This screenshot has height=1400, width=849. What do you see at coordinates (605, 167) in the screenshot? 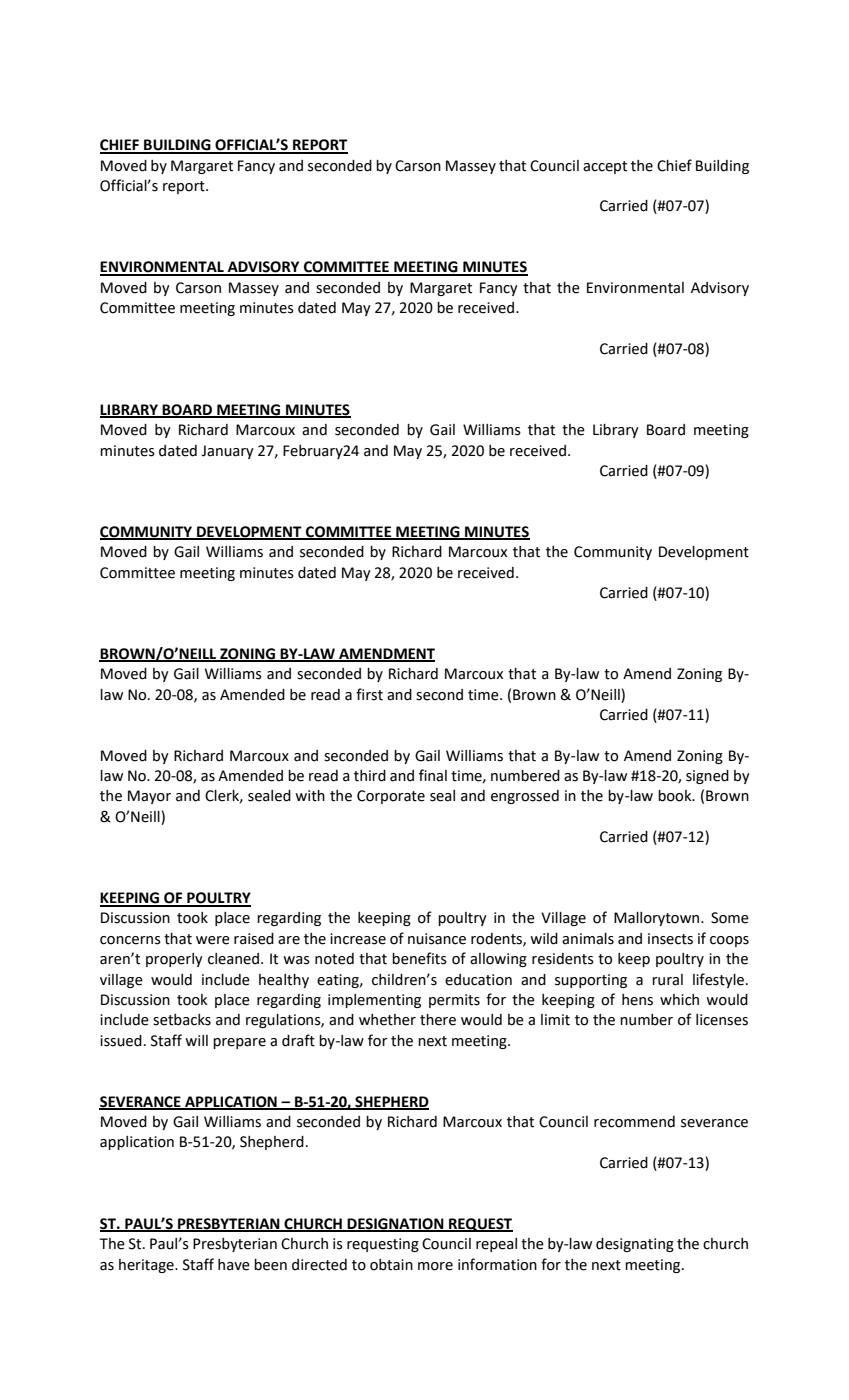
I see `accept` at bounding box center [605, 167].
